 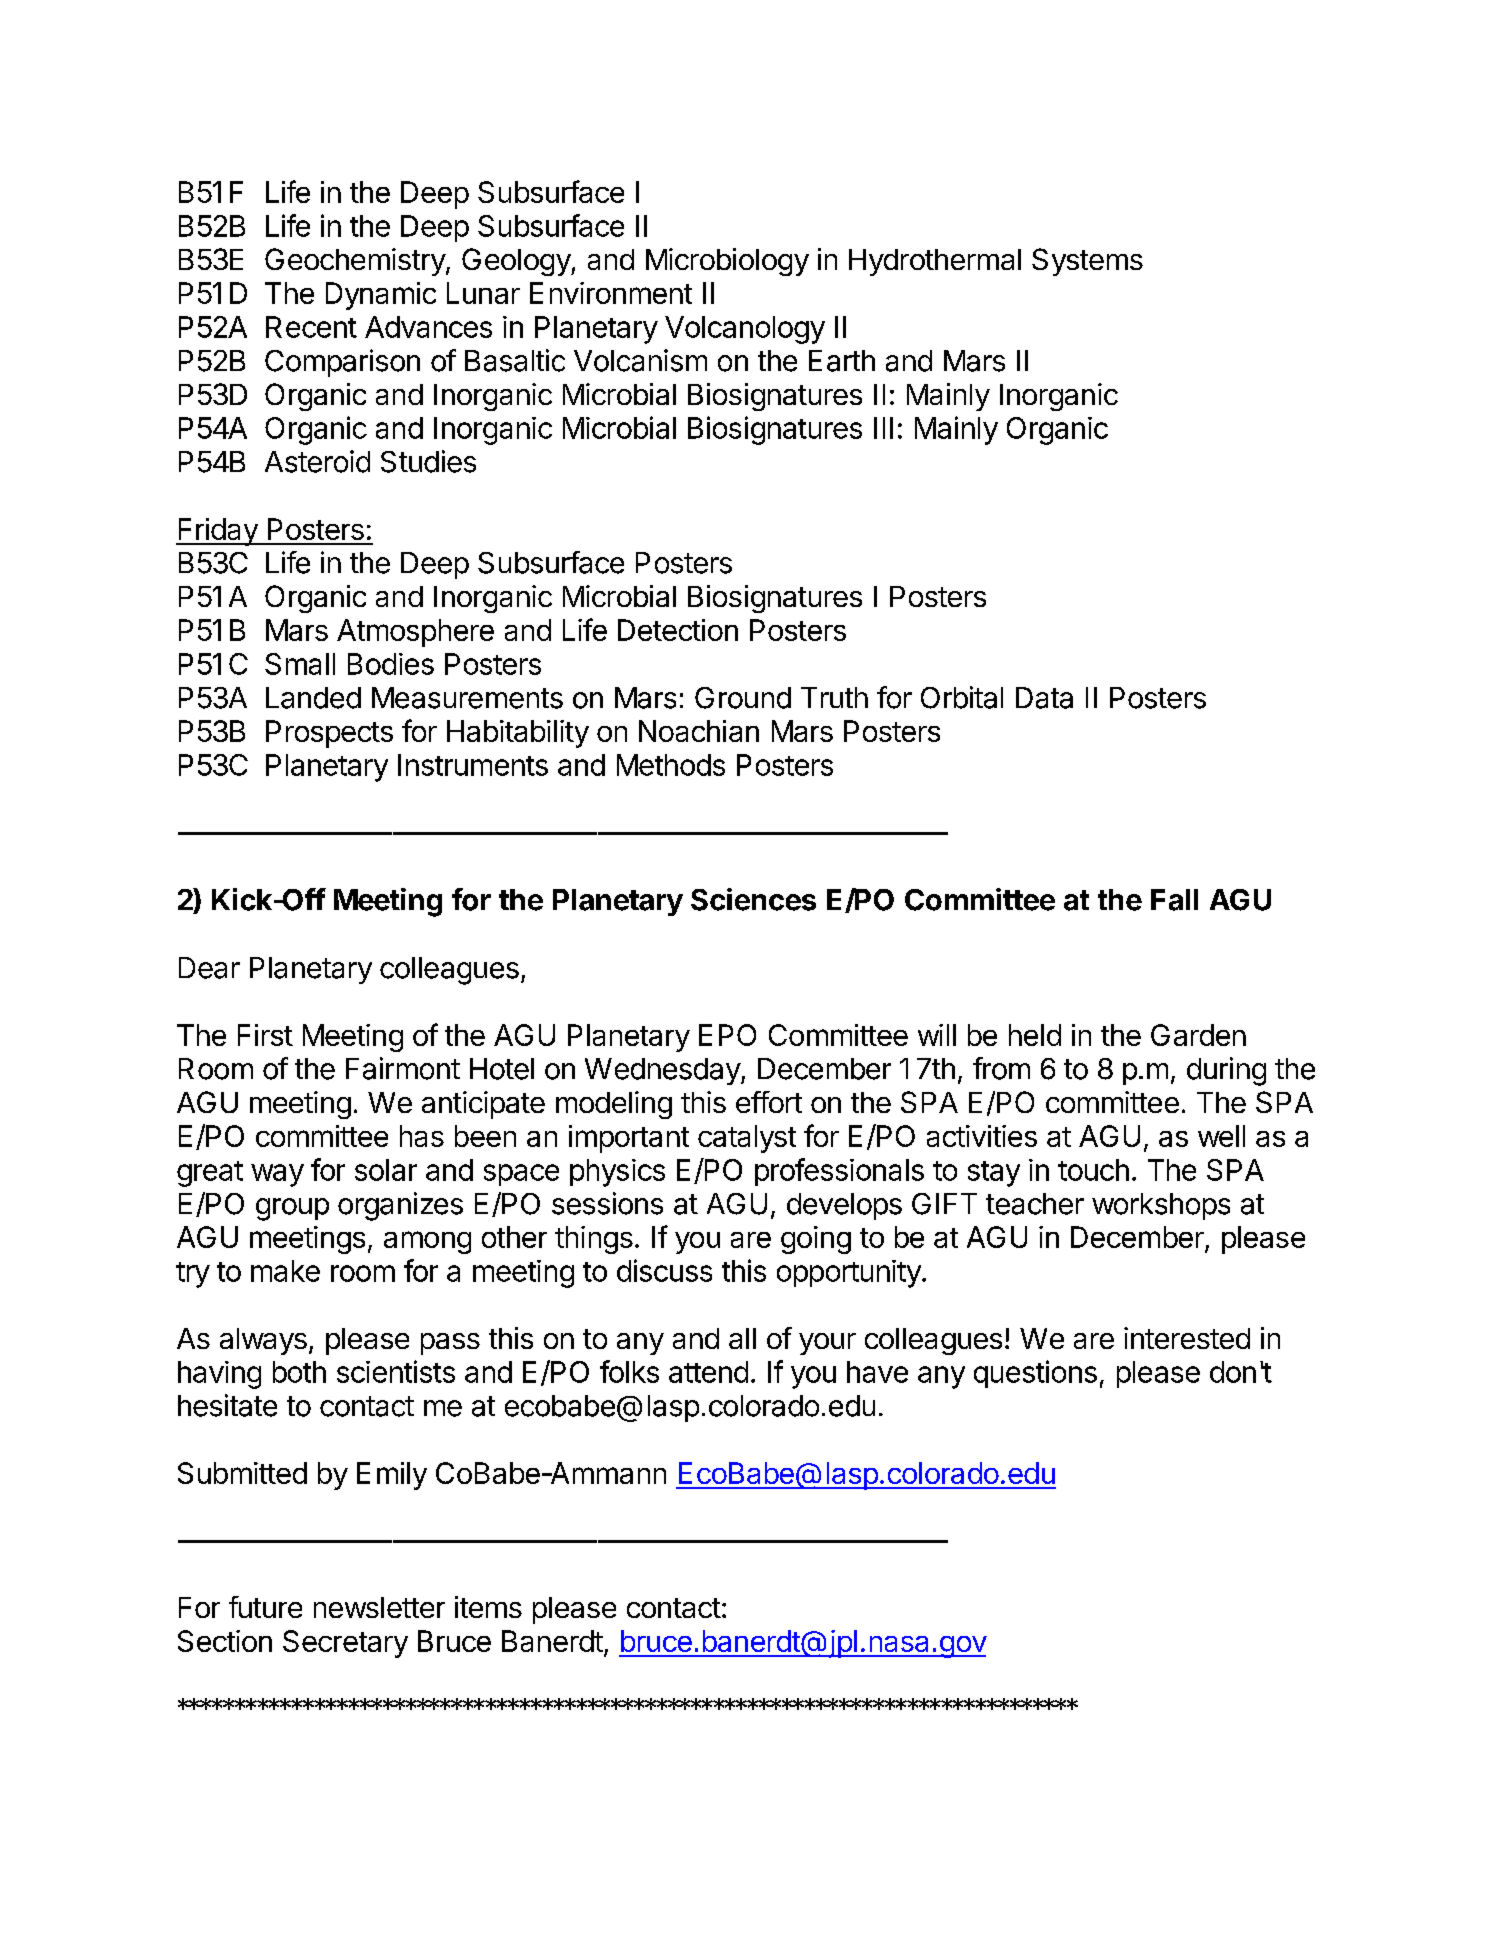 I want to click on Sciences, so click(x=753, y=899).
